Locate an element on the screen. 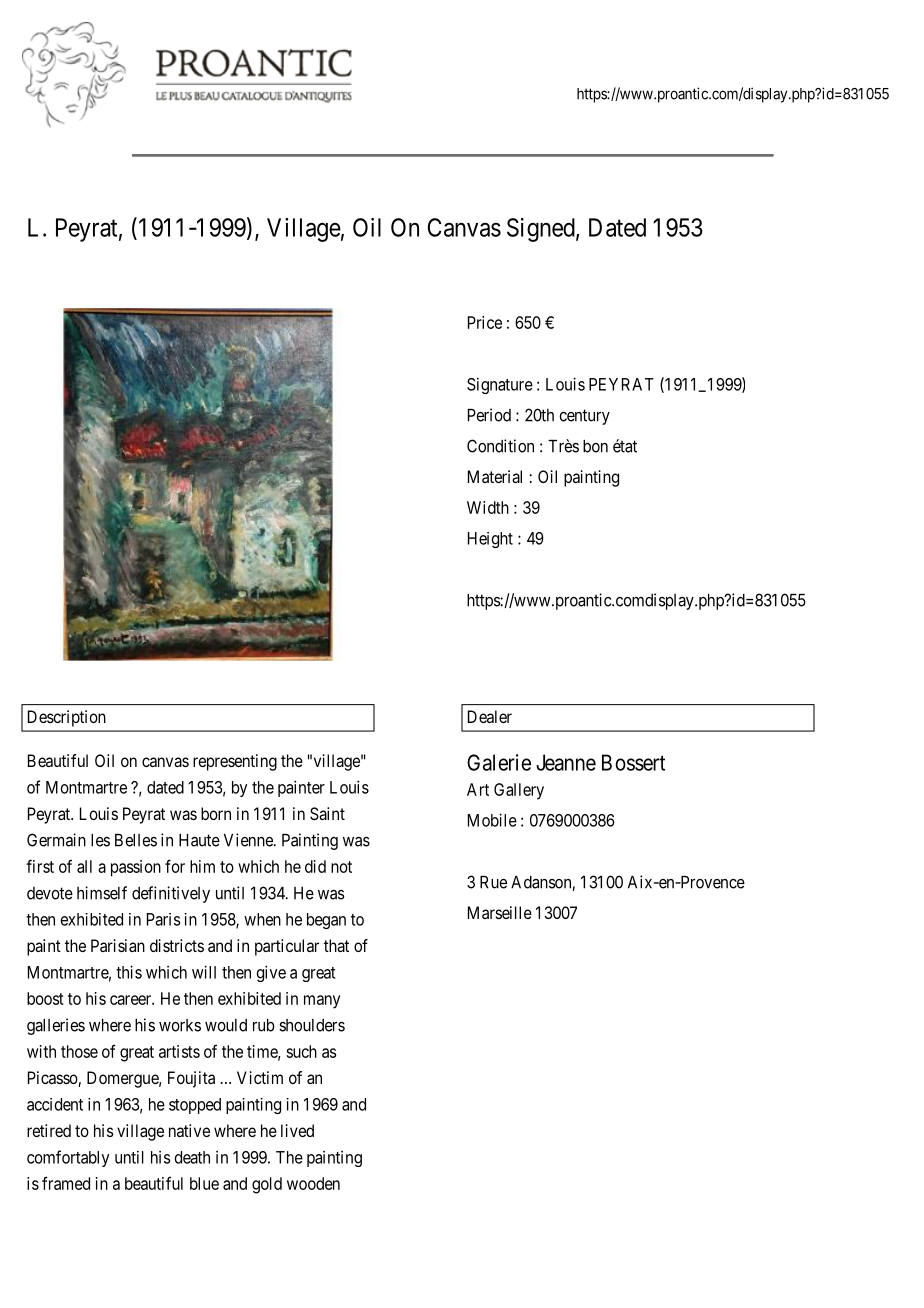 Image resolution: width=924 pixels, height=1308 pixels. that is located at coordinates (336, 945).
